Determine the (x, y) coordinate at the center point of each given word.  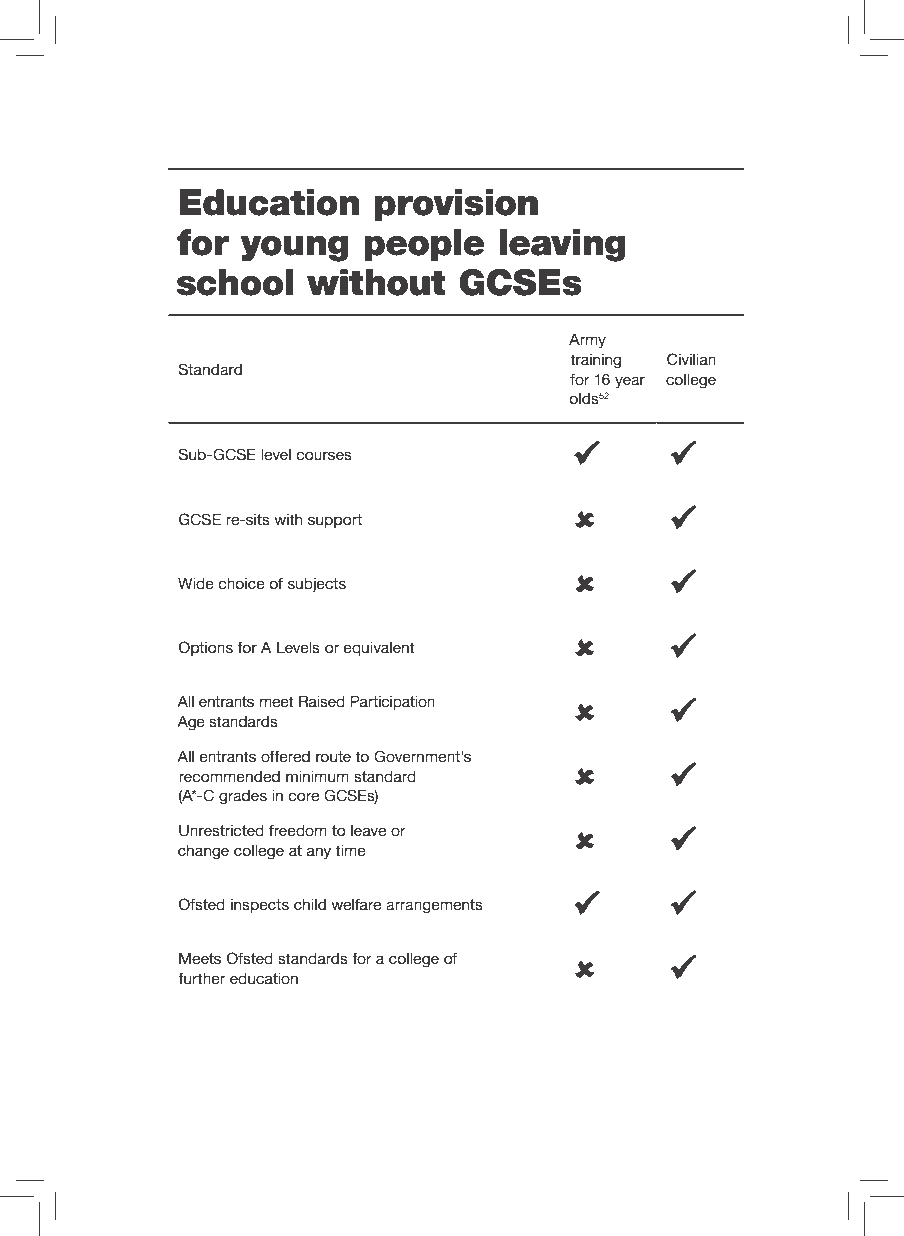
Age (191, 723)
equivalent (379, 649)
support (335, 521)
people (424, 245)
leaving (562, 245)
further (201, 978)
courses (324, 455)
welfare (356, 904)
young (294, 249)
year (630, 382)
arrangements (434, 906)
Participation (392, 702)
